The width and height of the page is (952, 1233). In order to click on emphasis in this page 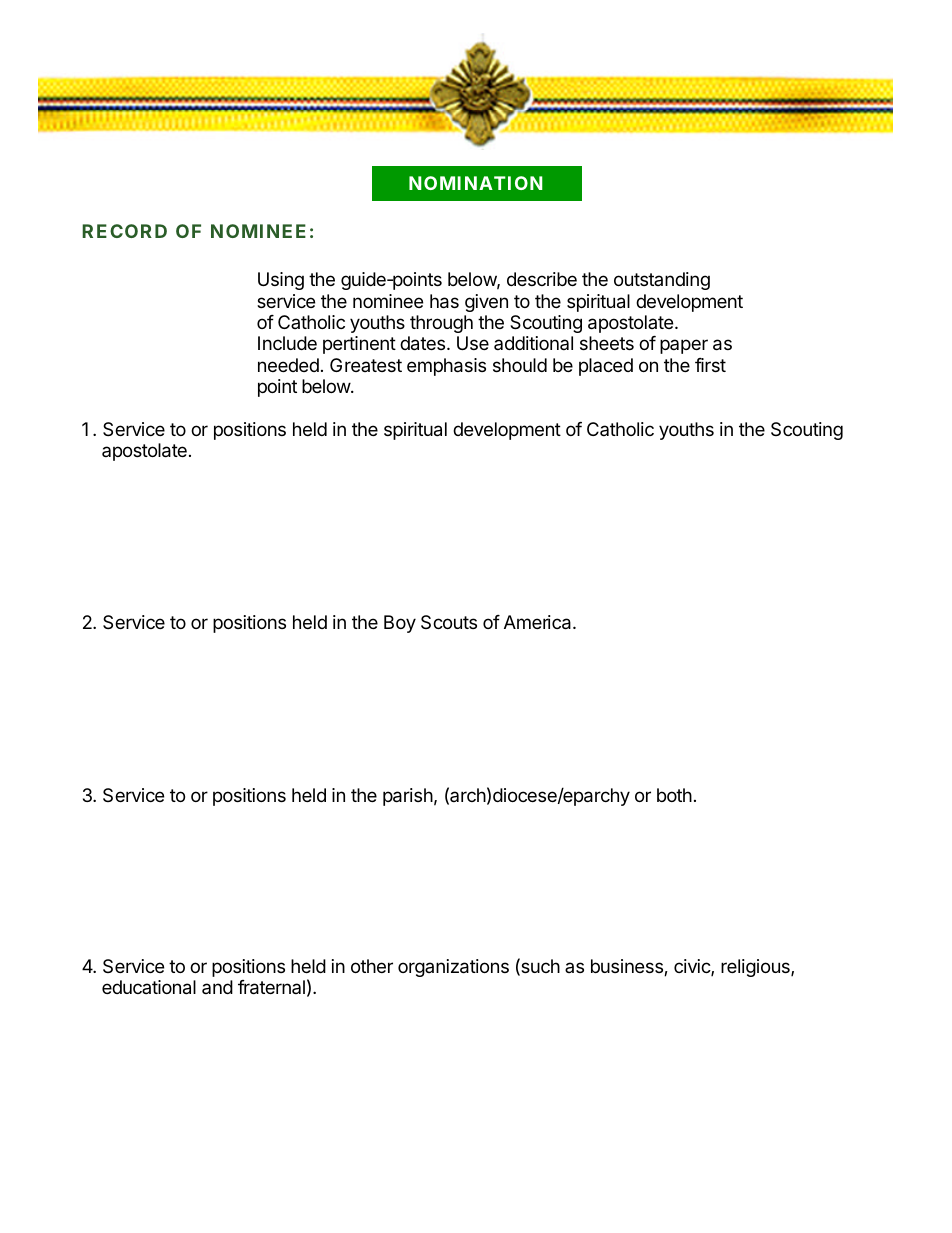, I will do `click(446, 367)`.
